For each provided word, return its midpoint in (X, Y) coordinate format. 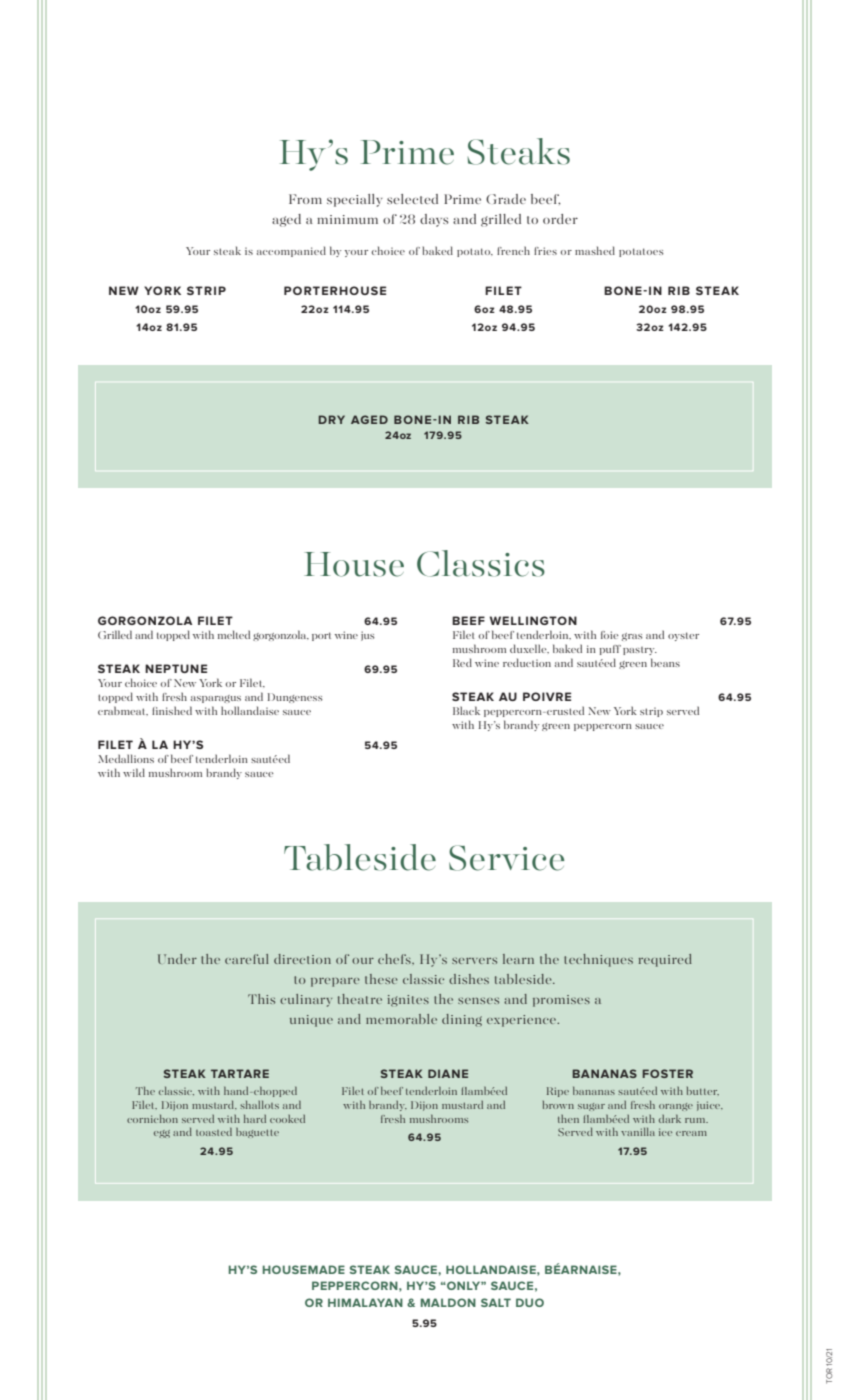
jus (368, 636)
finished (172, 710)
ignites (408, 1001)
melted (234, 634)
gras (632, 637)
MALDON (448, 1302)
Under (177, 959)
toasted (214, 1132)
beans (665, 662)
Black (466, 710)
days (434, 220)
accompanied (291, 251)
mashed (595, 250)
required (665, 960)
